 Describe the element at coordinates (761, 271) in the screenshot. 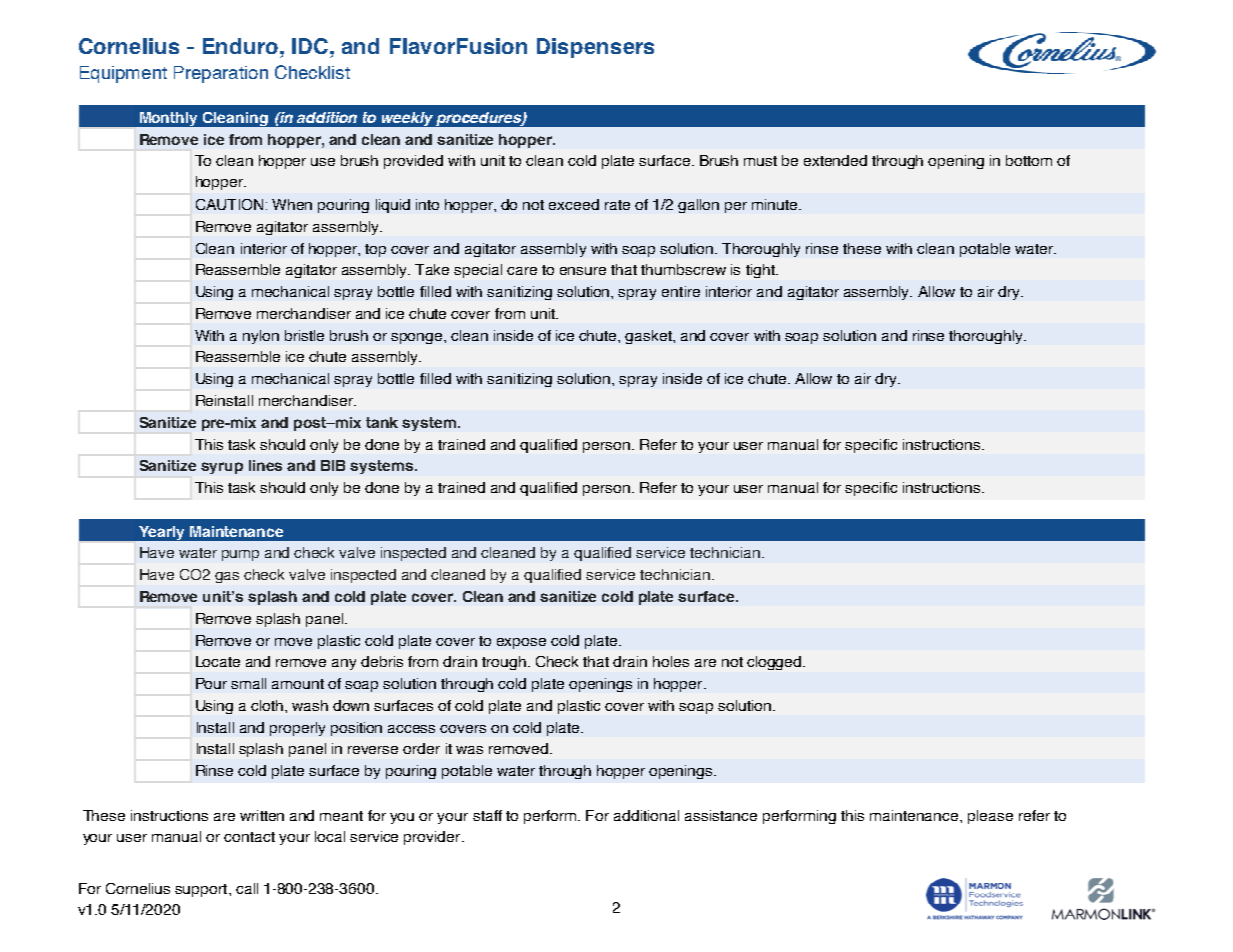

I see `tight` at that location.
